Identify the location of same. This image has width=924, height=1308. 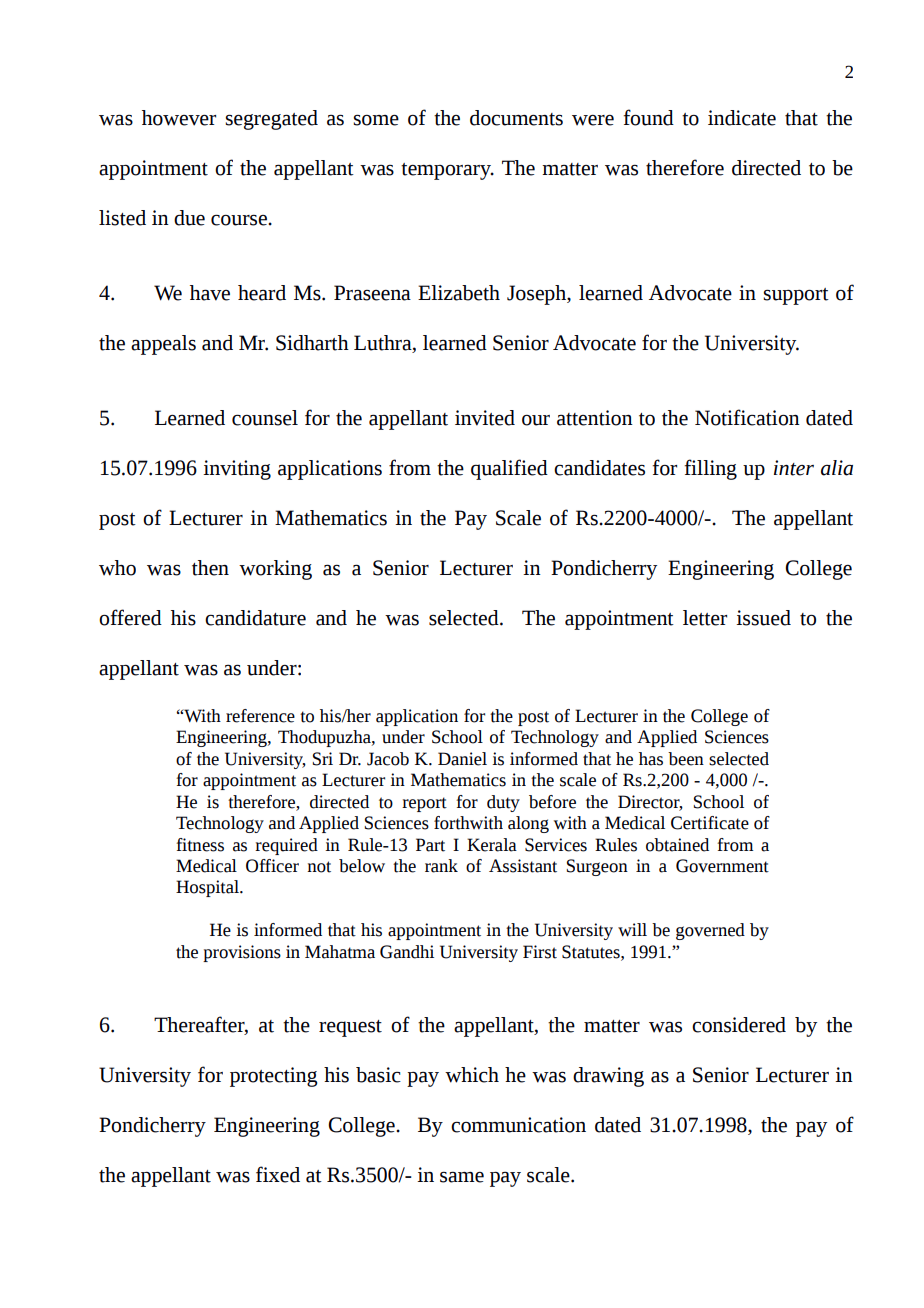
(462, 1177).
